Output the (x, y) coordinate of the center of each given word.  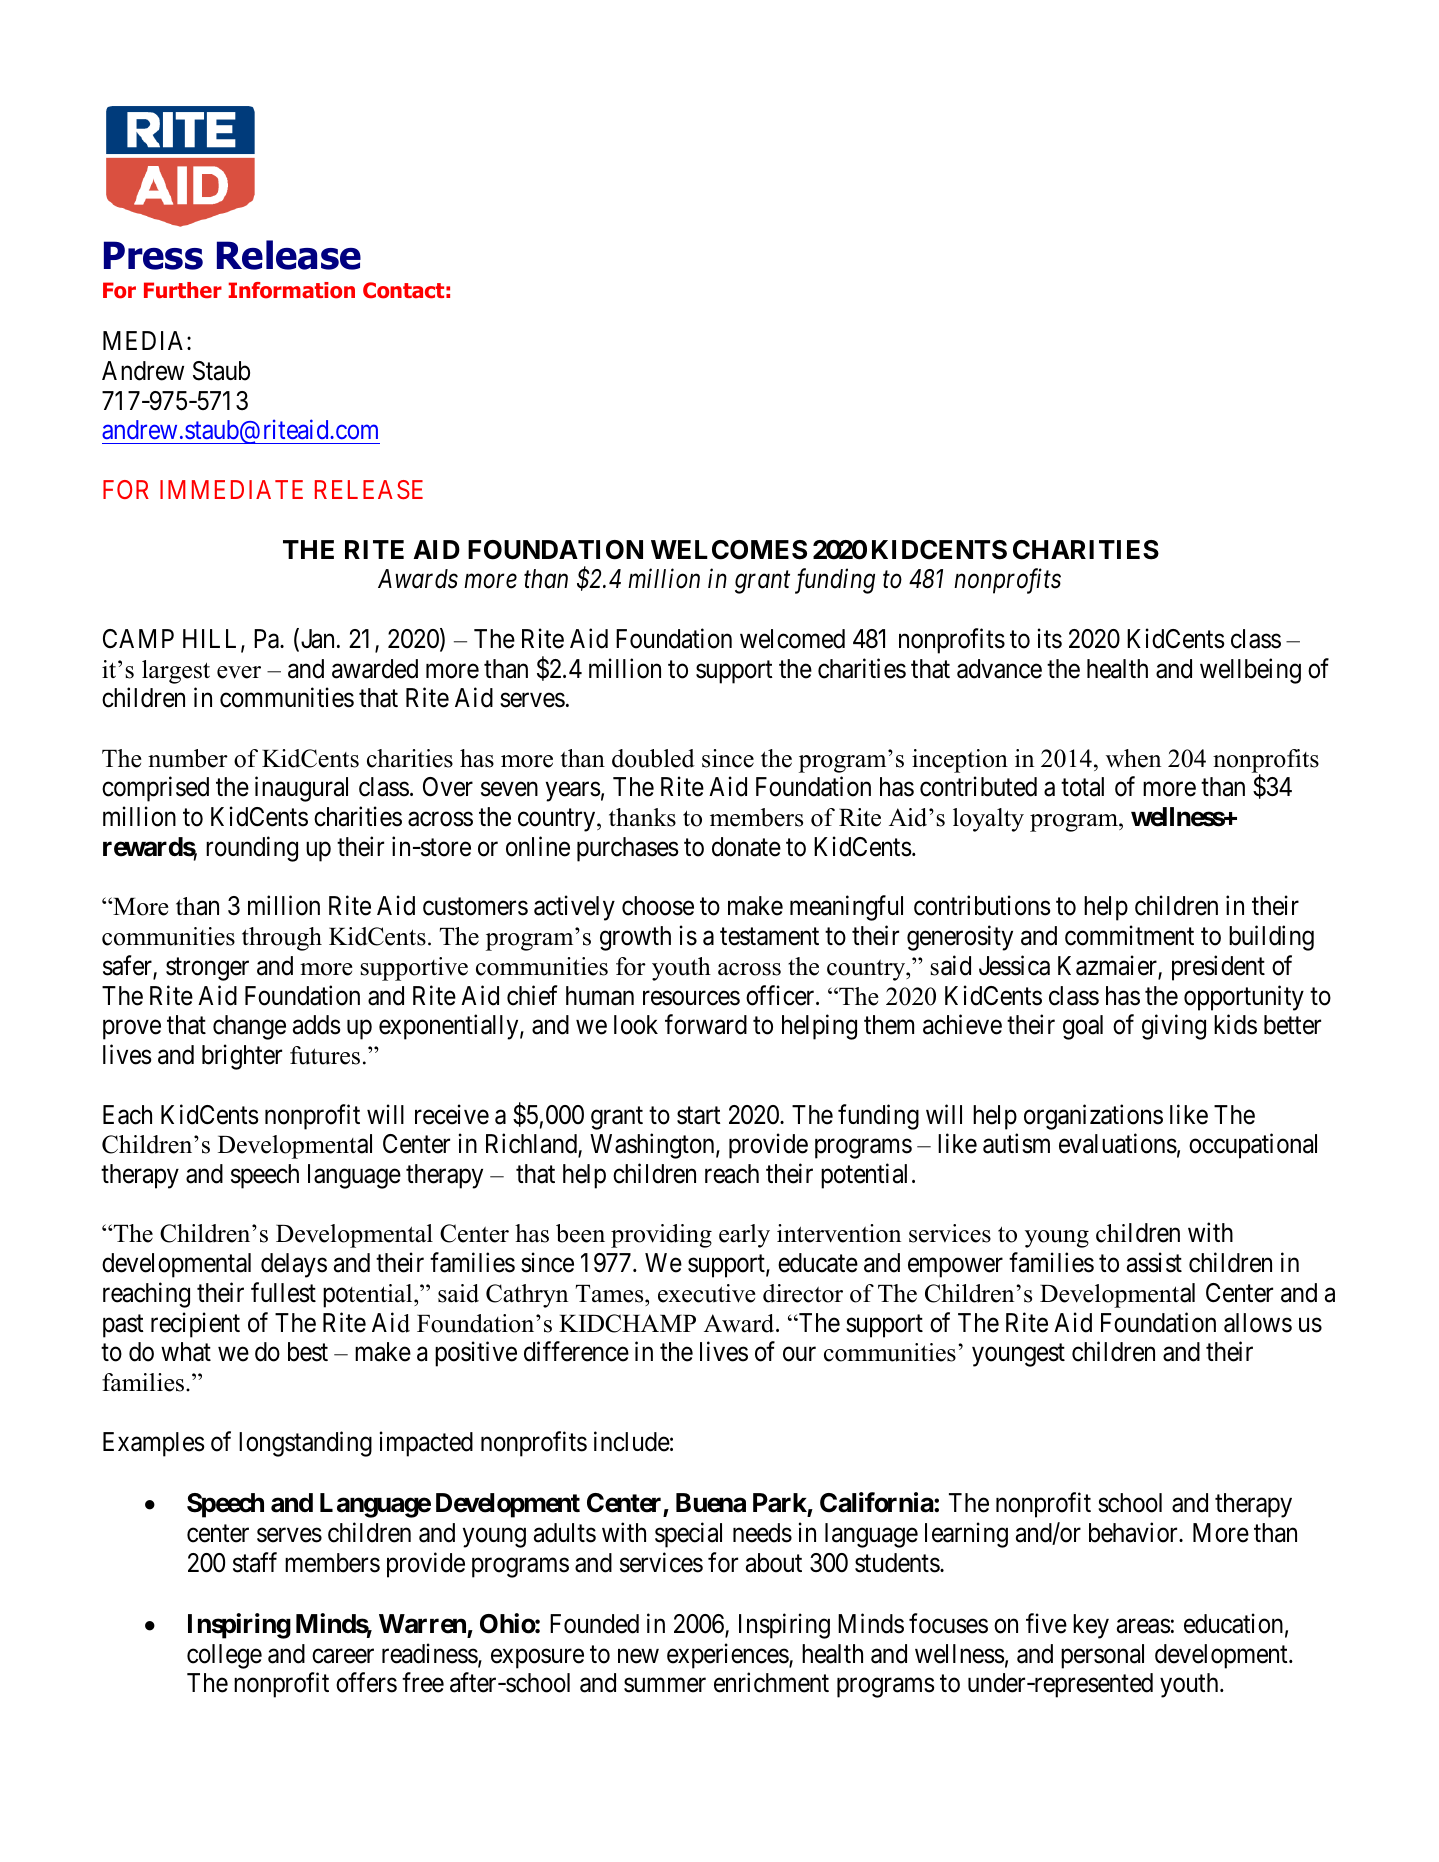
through (282, 939)
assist (1154, 1263)
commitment (1129, 935)
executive (707, 1293)
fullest (283, 1292)
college (224, 1656)
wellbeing (1250, 671)
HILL (212, 640)
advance (999, 669)
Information (292, 290)
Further (183, 290)
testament (769, 937)
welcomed (792, 639)
